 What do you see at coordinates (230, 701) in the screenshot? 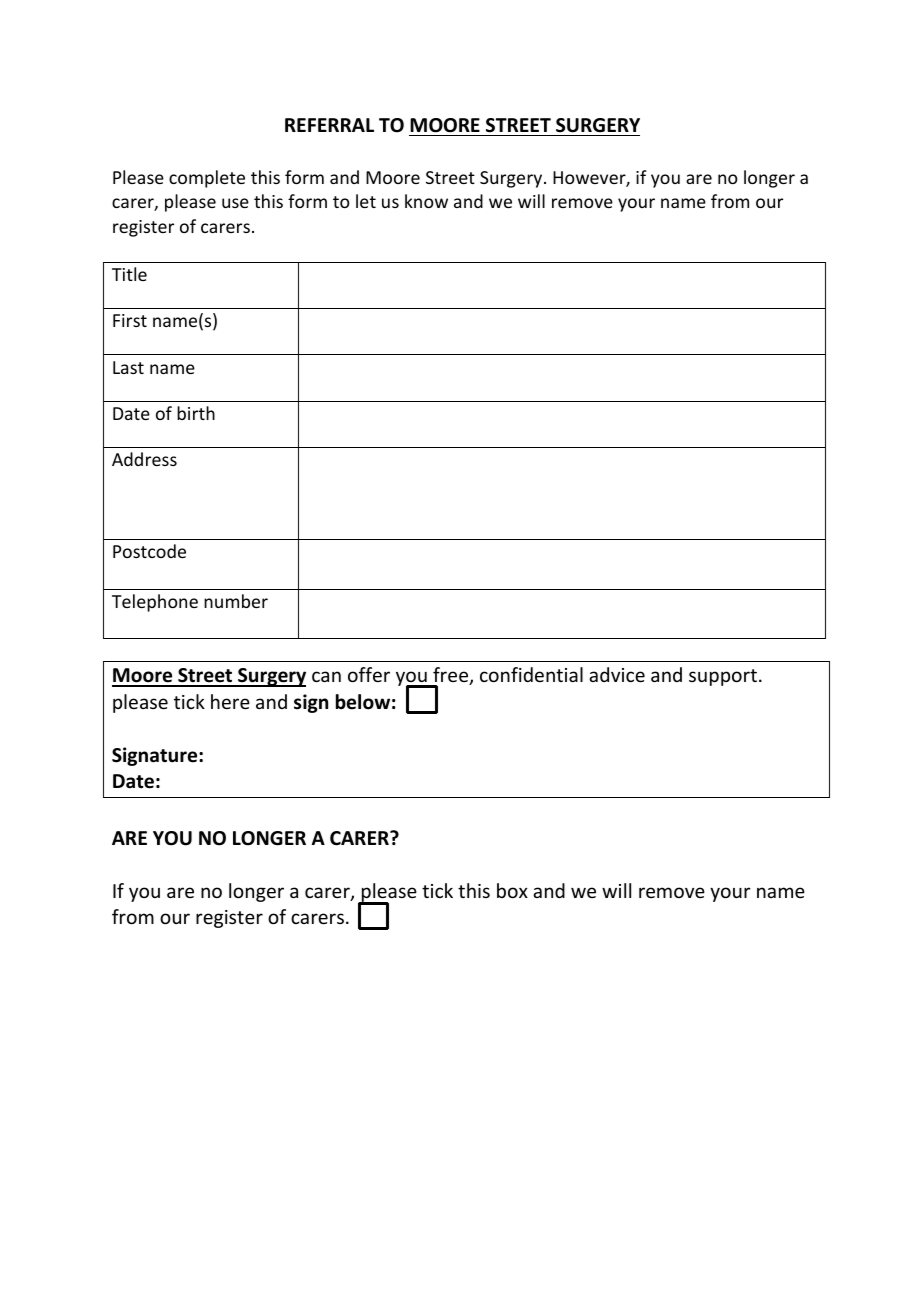
I see `here` at bounding box center [230, 701].
